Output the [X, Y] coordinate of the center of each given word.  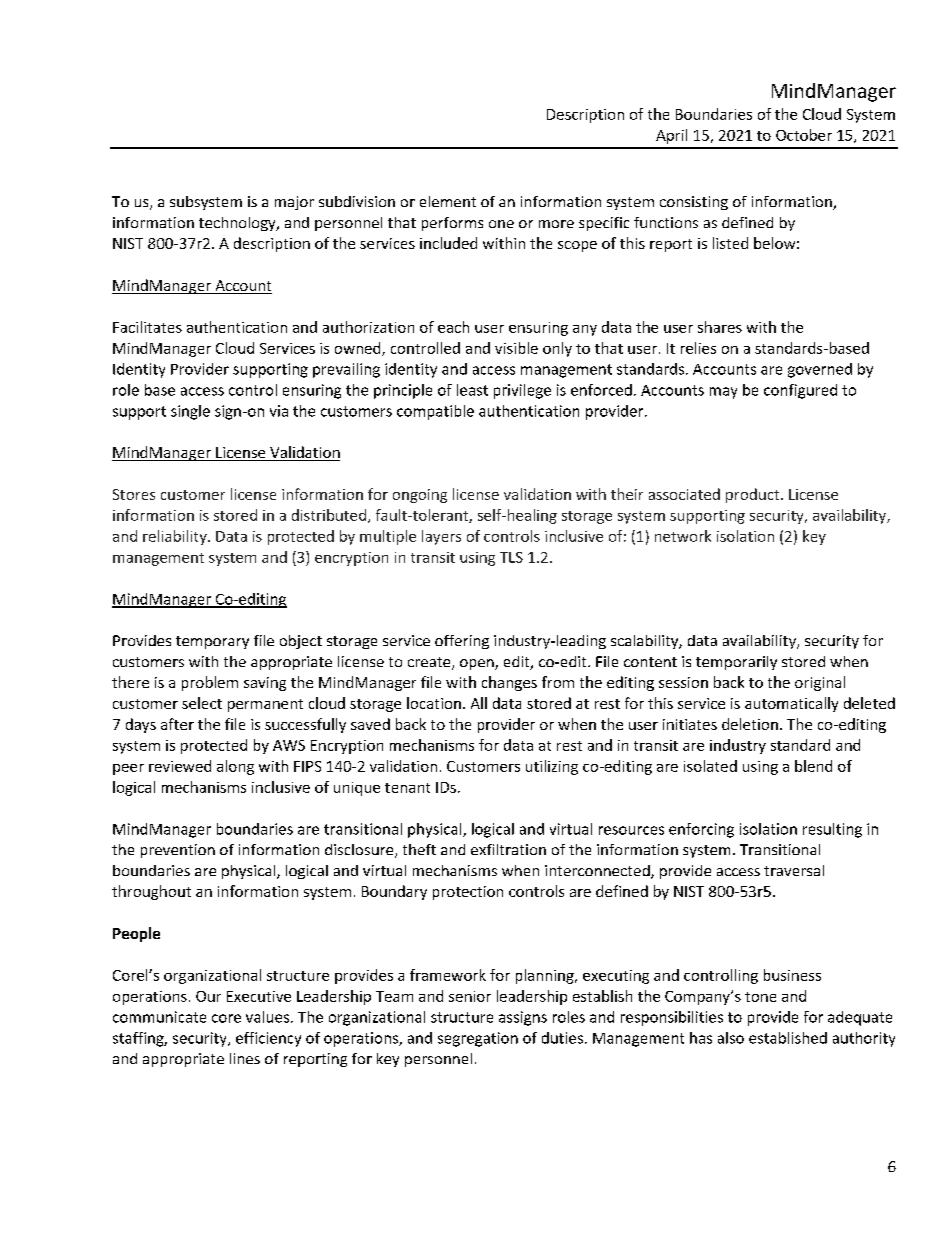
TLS [511, 557]
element [448, 201]
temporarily [736, 663]
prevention [178, 851]
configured [800, 391]
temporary [212, 642]
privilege [522, 391]
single [190, 412]
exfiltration [508, 849]
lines [245, 1058]
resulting [832, 830]
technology [238, 224]
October [804, 135]
